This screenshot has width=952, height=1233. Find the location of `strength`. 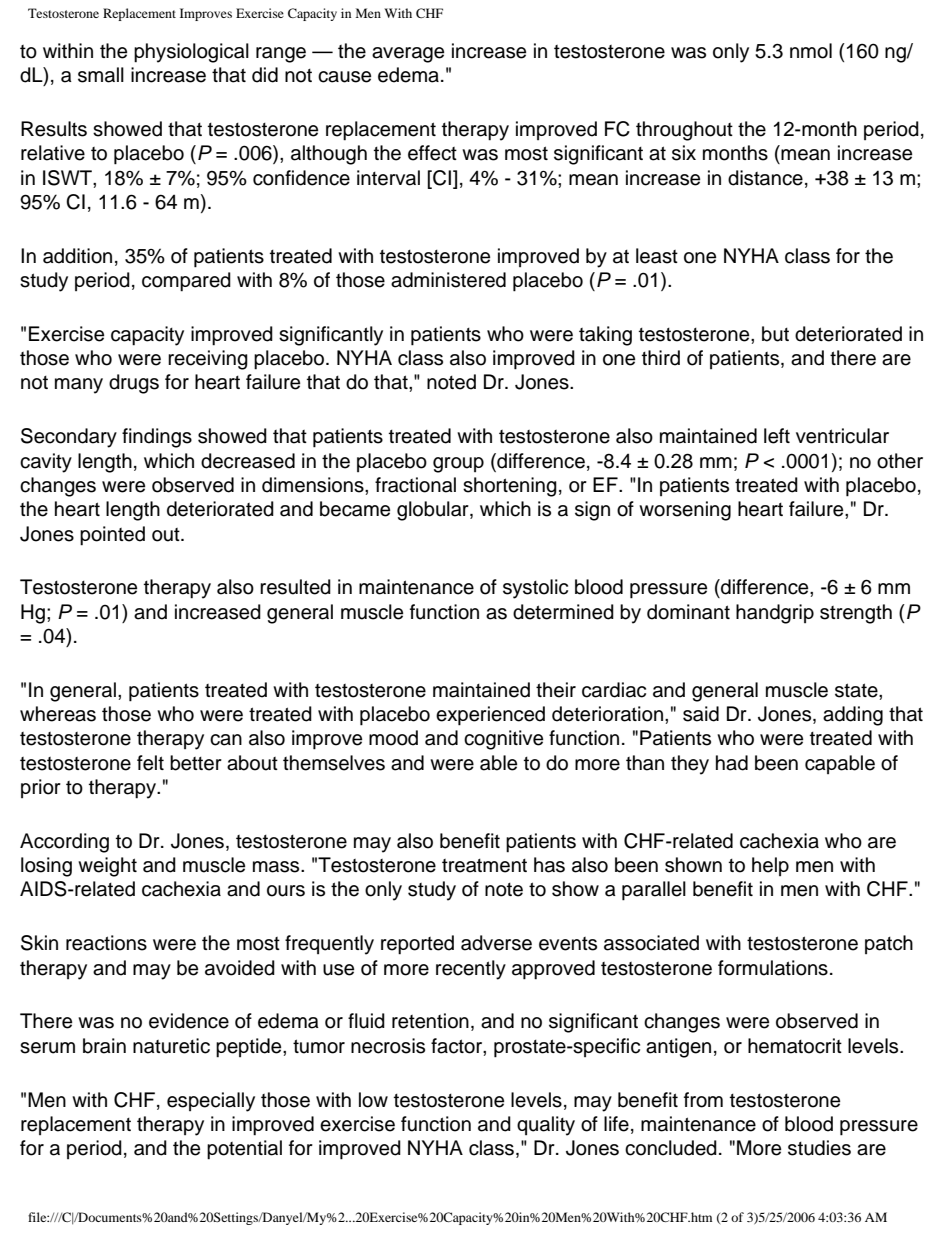

strength is located at coordinates (856, 614).
